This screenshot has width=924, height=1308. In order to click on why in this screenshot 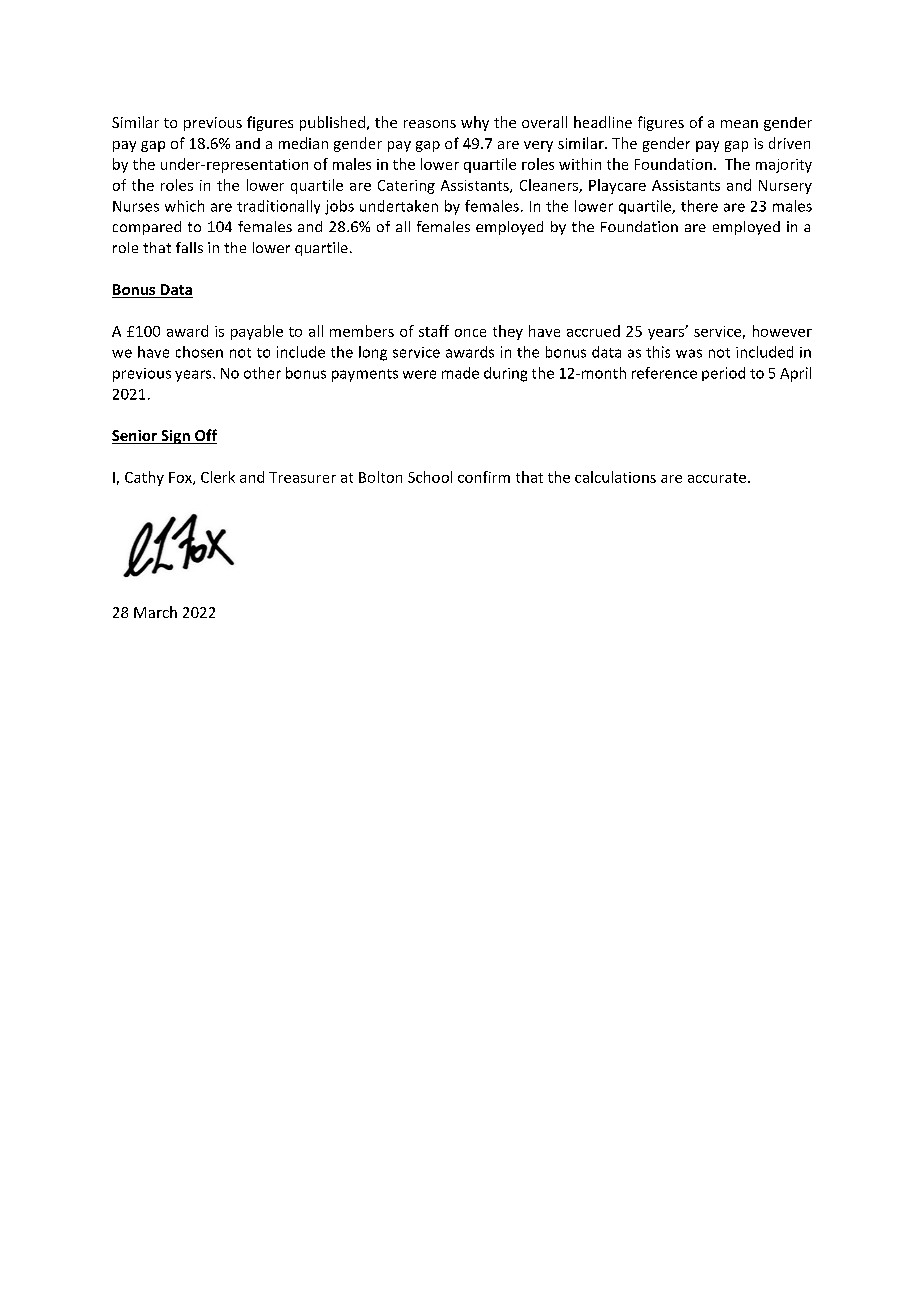, I will do `click(475, 123)`.
